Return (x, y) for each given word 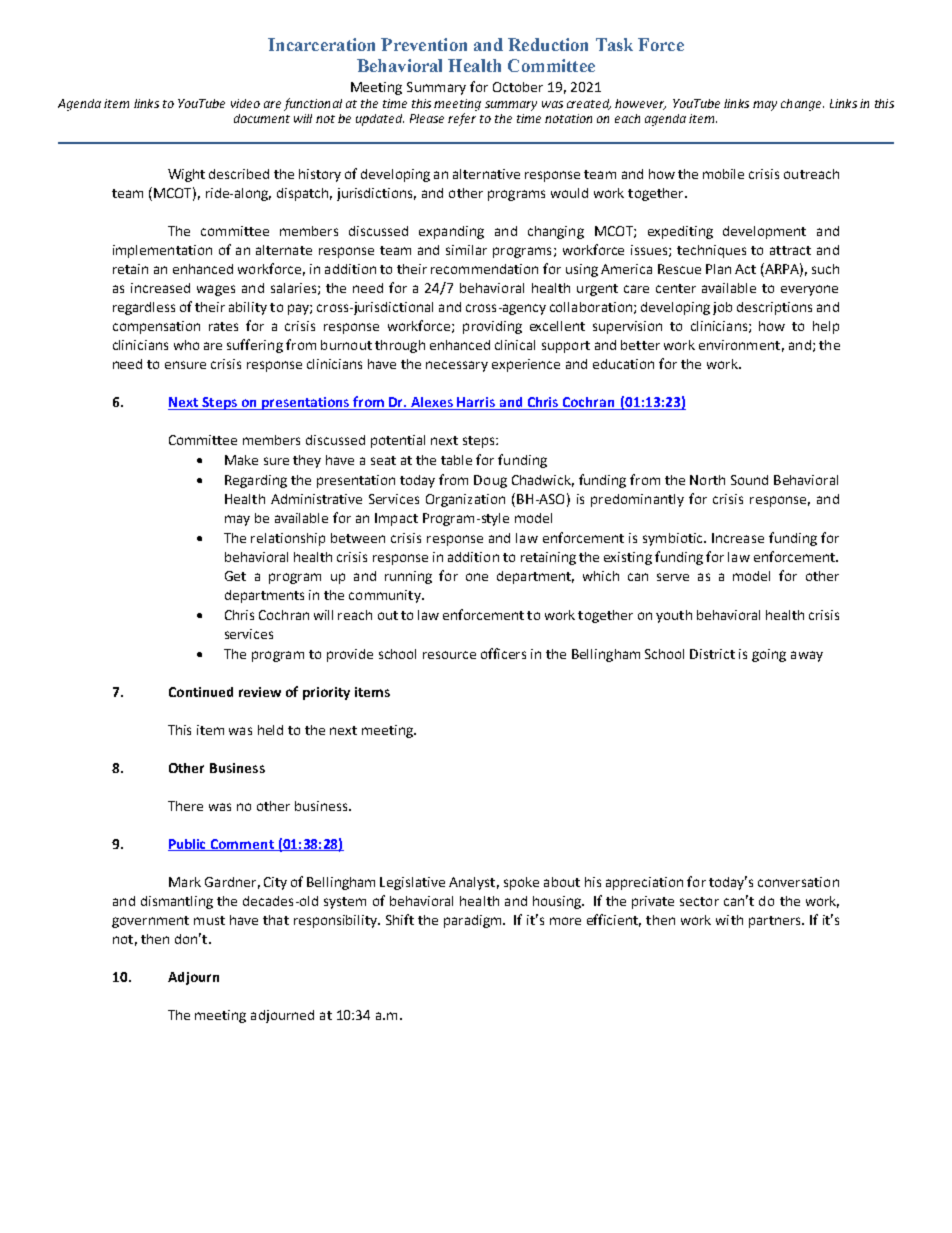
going (769, 655)
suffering (255, 346)
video (245, 103)
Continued (201, 692)
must (209, 920)
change (802, 105)
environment (739, 345)
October (518, 87)
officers (503, 653)
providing (492, 327)
